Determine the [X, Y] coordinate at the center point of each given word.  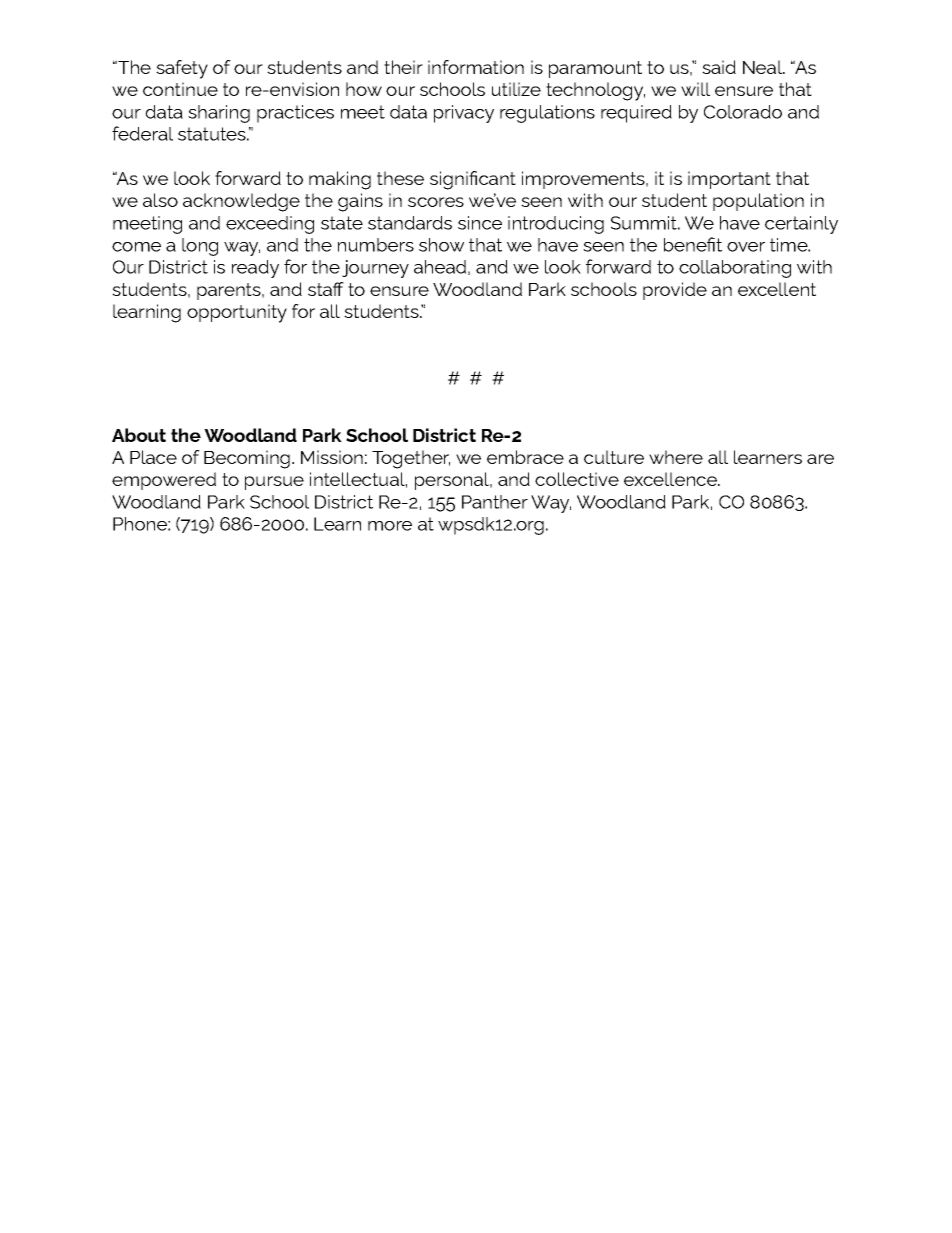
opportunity [237, 313]
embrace [525, 457]
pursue [274, 483]
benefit [693, 244]
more [390, 526]
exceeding [270, 225]
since [480, 223]
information [476, 67]
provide [675, 291]
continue [180, 89]
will [695, 89]
